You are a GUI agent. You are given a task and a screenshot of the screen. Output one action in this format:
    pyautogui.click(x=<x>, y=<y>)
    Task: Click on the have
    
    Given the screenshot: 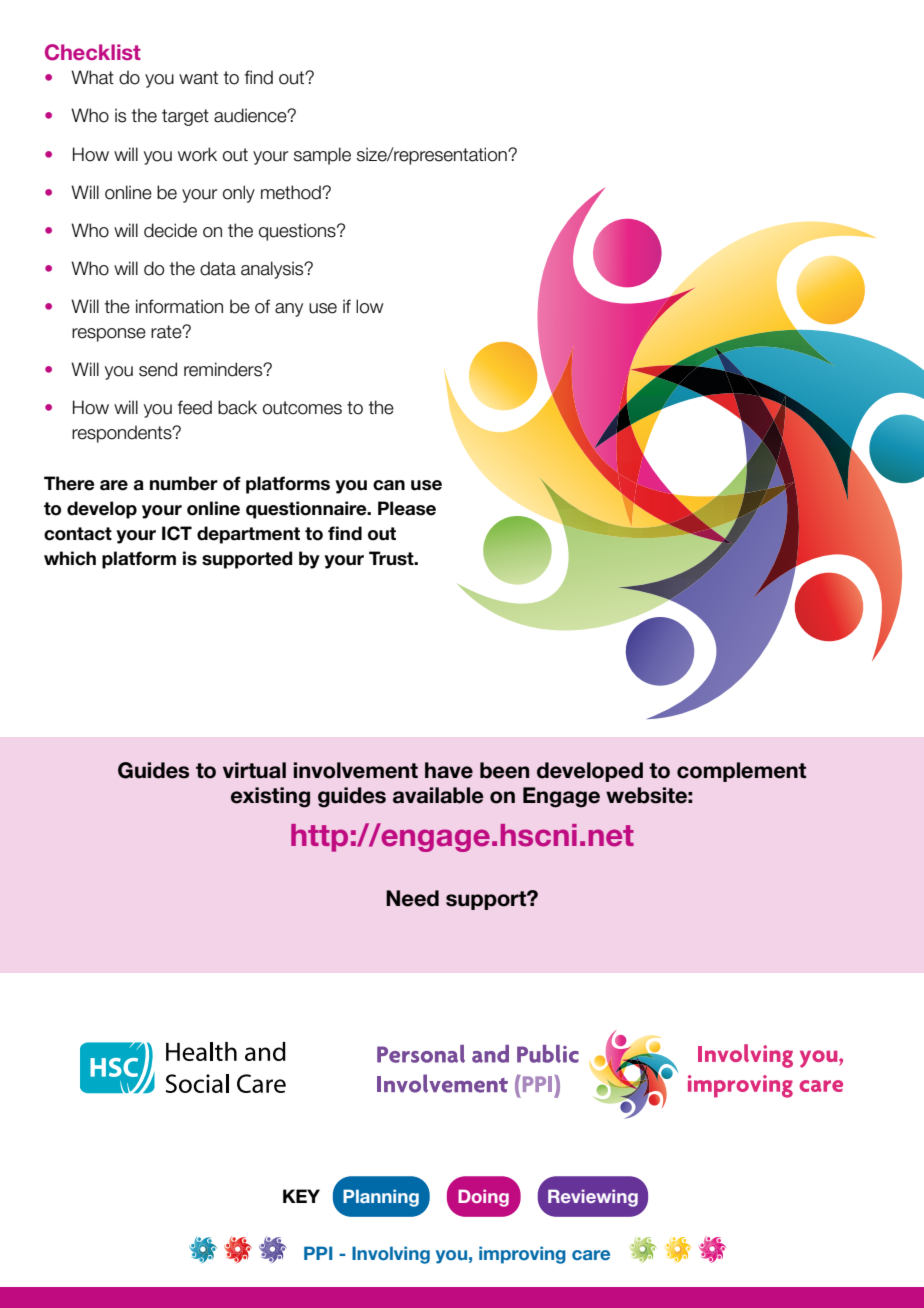 What is the action you would take?
    pyautogui.click(x=449, y=770)
